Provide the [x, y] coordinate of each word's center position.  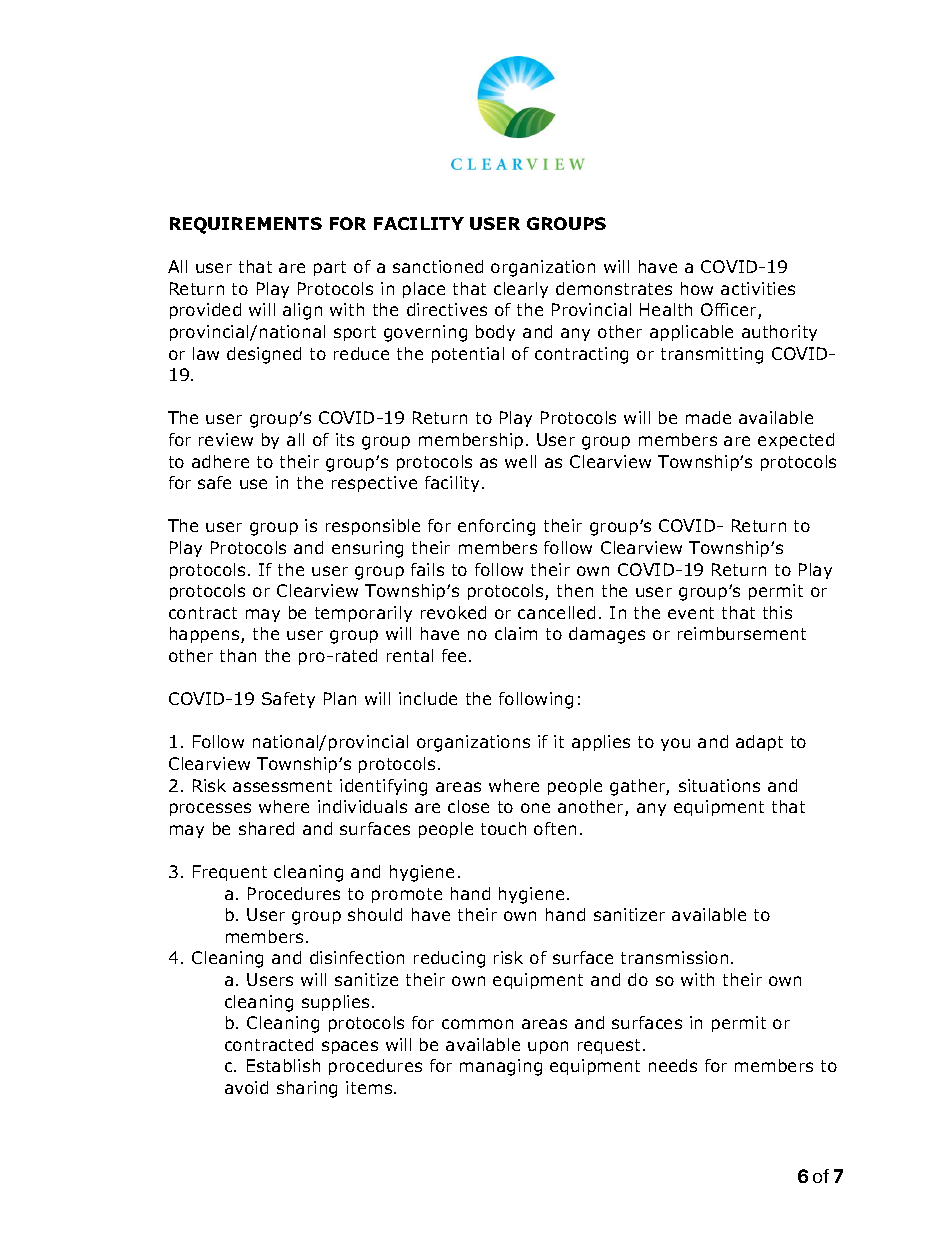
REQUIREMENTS [246, 225]
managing [501, 1067]
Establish [283, 1065]
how [697, 288]
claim [516, 633]
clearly [521, 290]
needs [673, 1065]
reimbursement [742, 633]
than [238, 655]
